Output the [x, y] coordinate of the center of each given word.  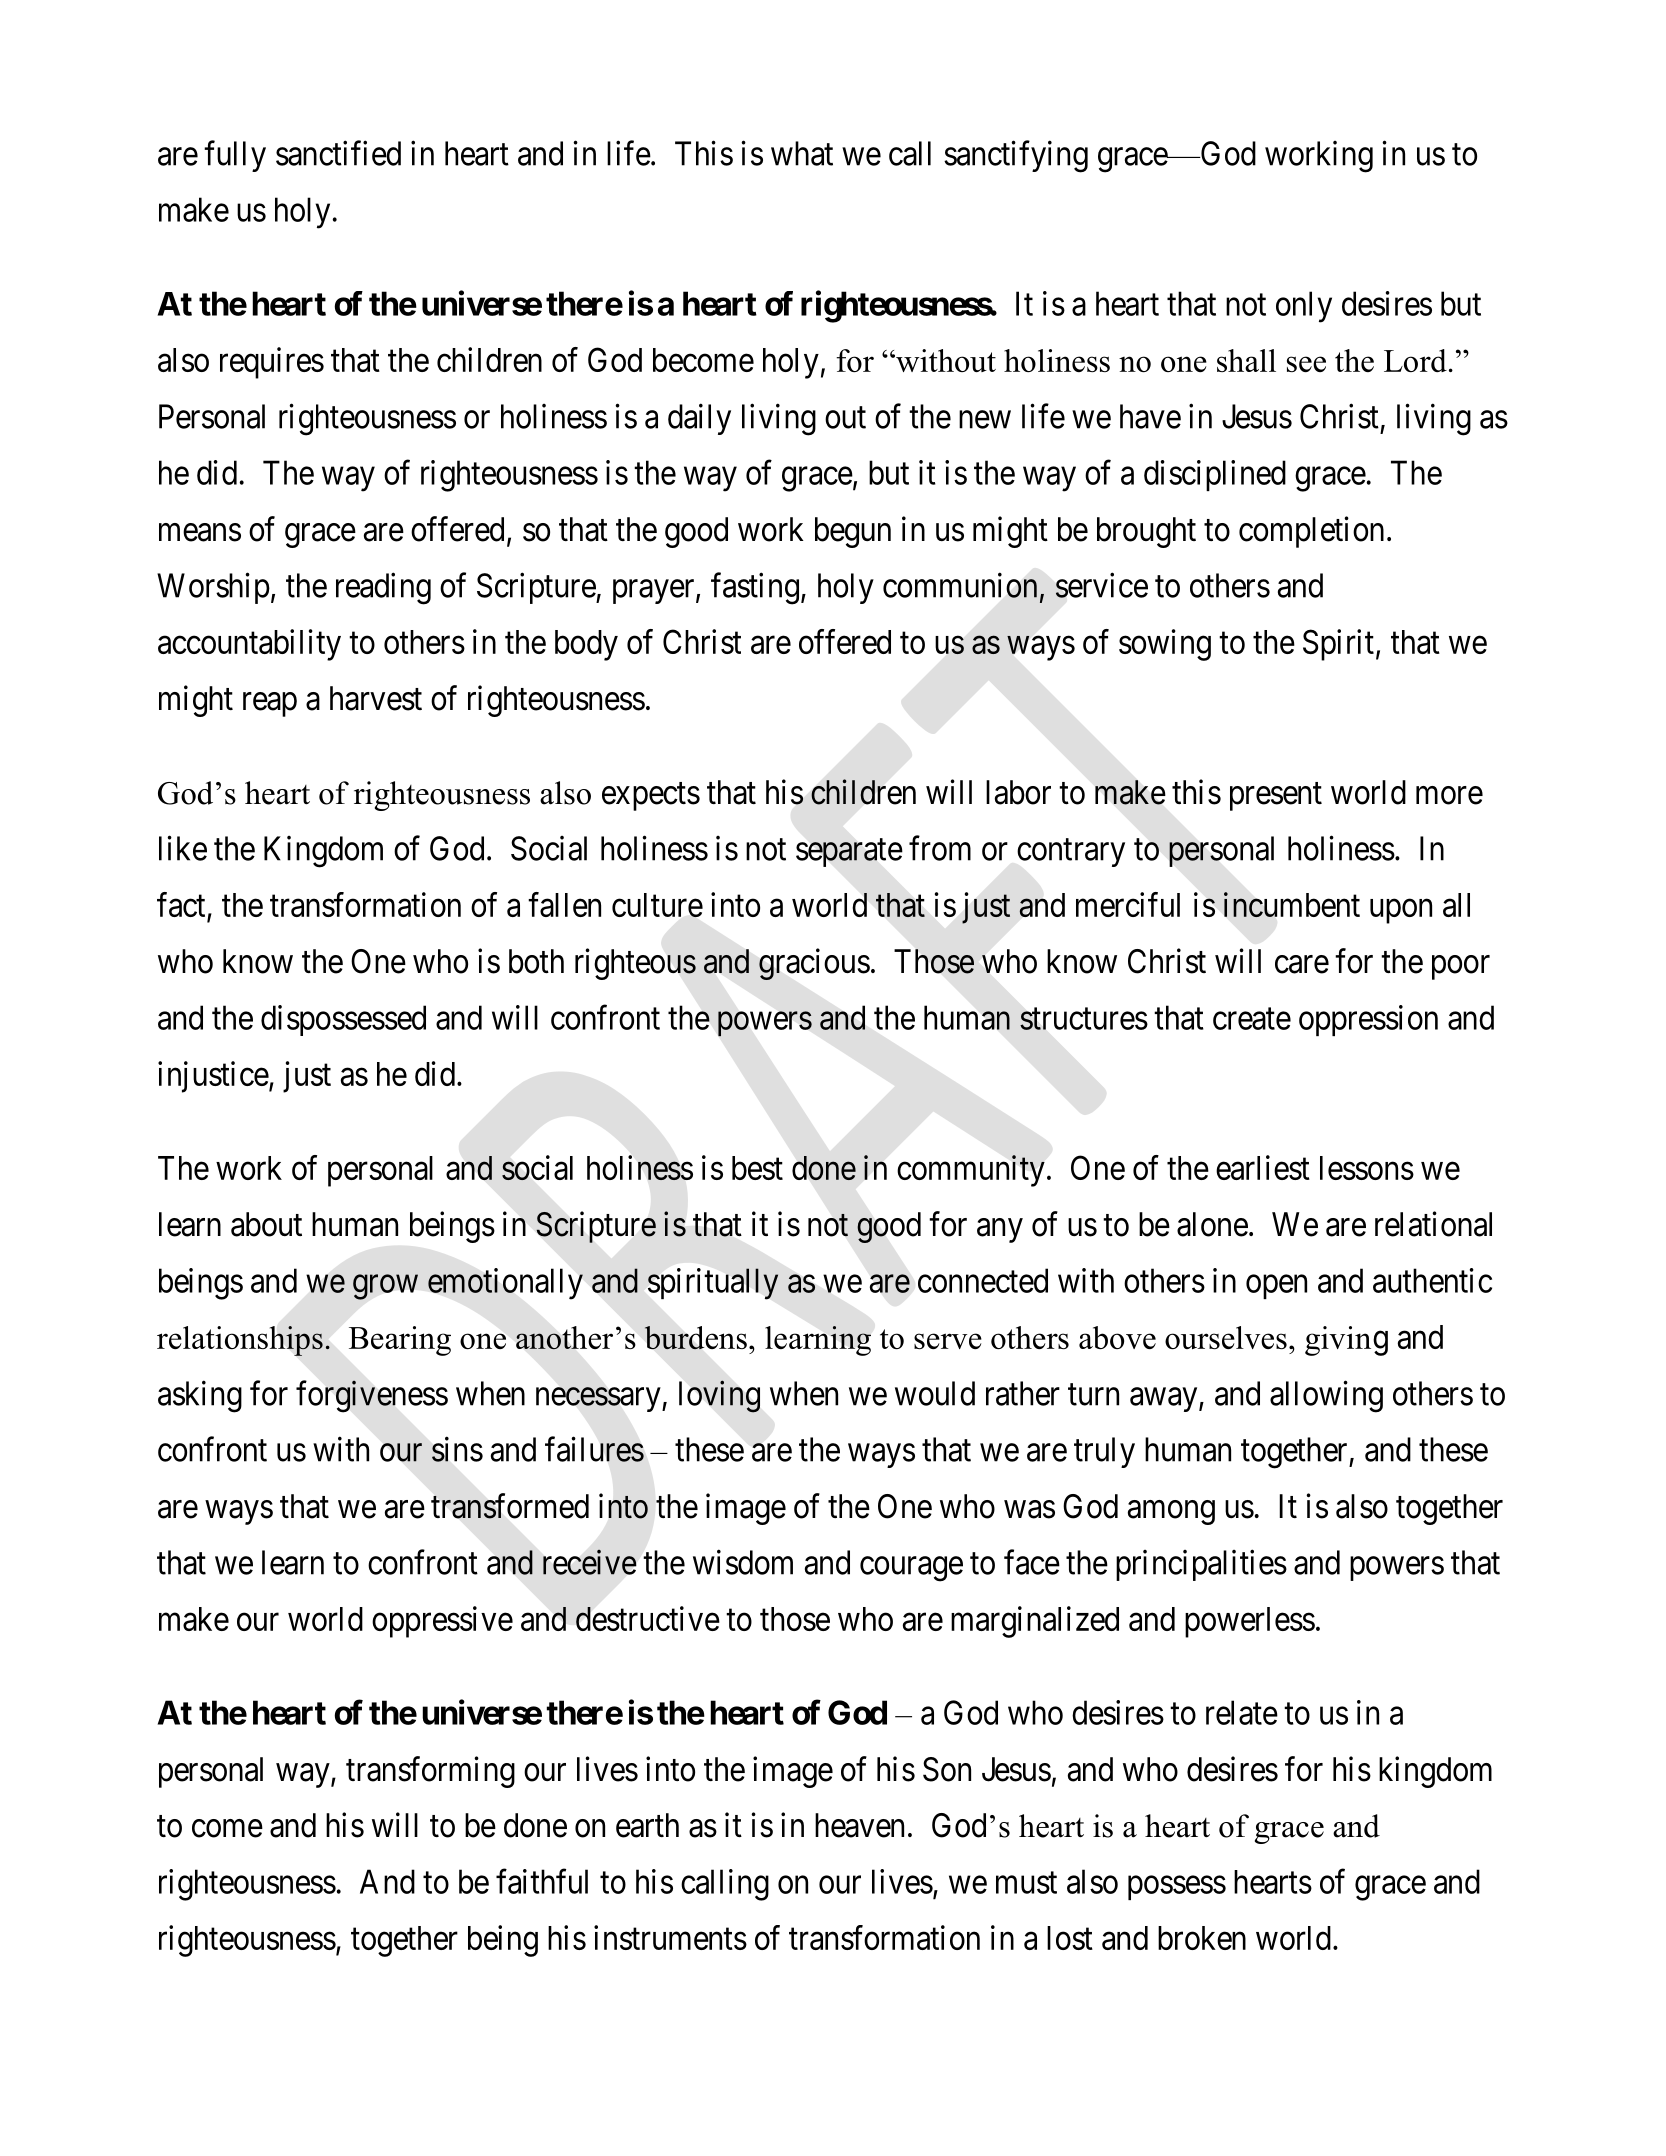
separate [849, 853]
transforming [430, 1772]
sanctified [338, 153]
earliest [1263, 1167]
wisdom [743, 1562]
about [266, 1224]
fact [182, 906]
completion [1311, 532]
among [1171, 1512]
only [1304, 307]
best [757, 1168]
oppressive [442, 1622]
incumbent [1292, 905]
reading [383, 588]
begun [853, 532]
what [802, 153]
